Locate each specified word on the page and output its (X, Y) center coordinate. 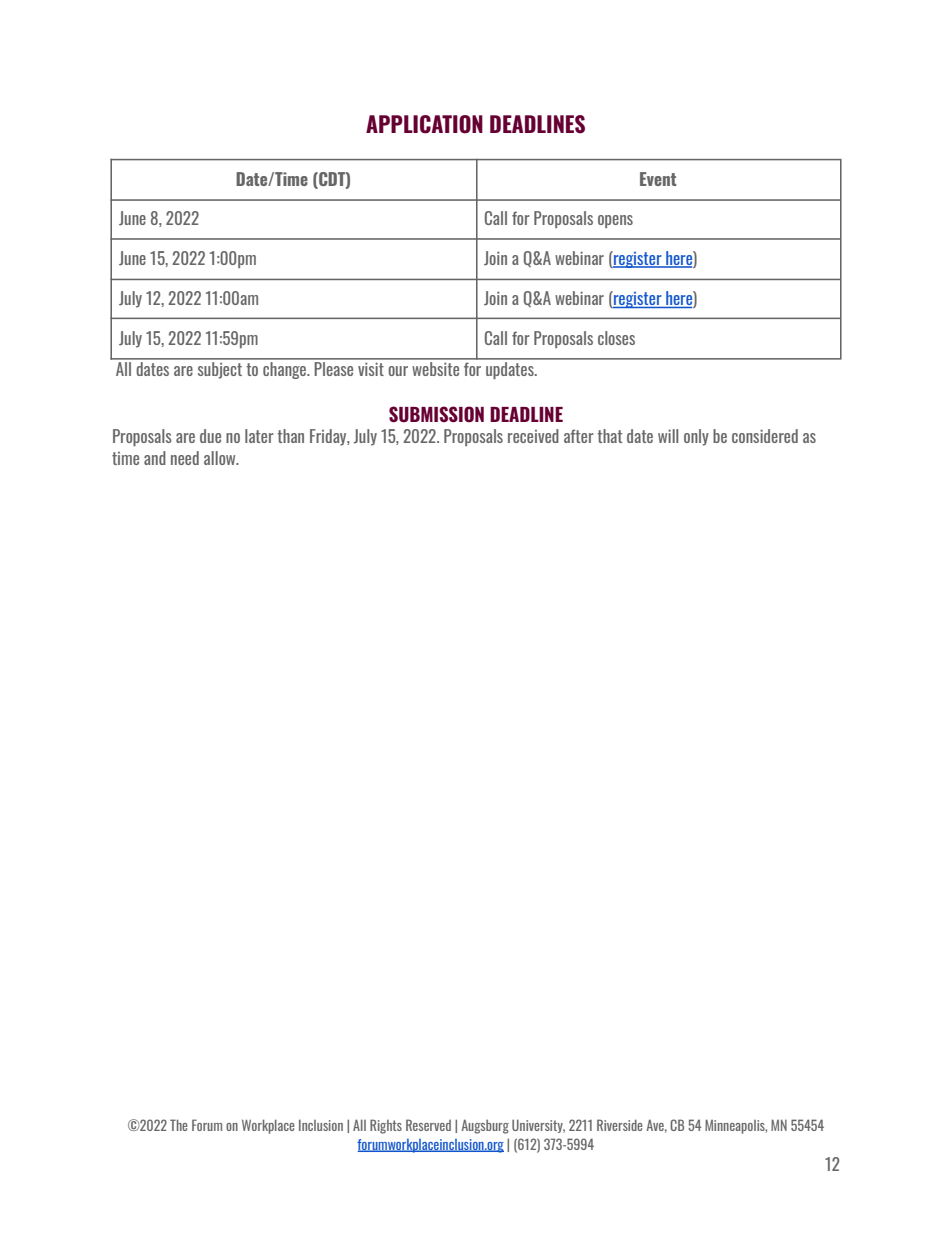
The (179, 1125)
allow (221, 458)
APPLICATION (424, 124)
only (696, 437)
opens (615, 221)
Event (658, 179)
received (533, 436)
